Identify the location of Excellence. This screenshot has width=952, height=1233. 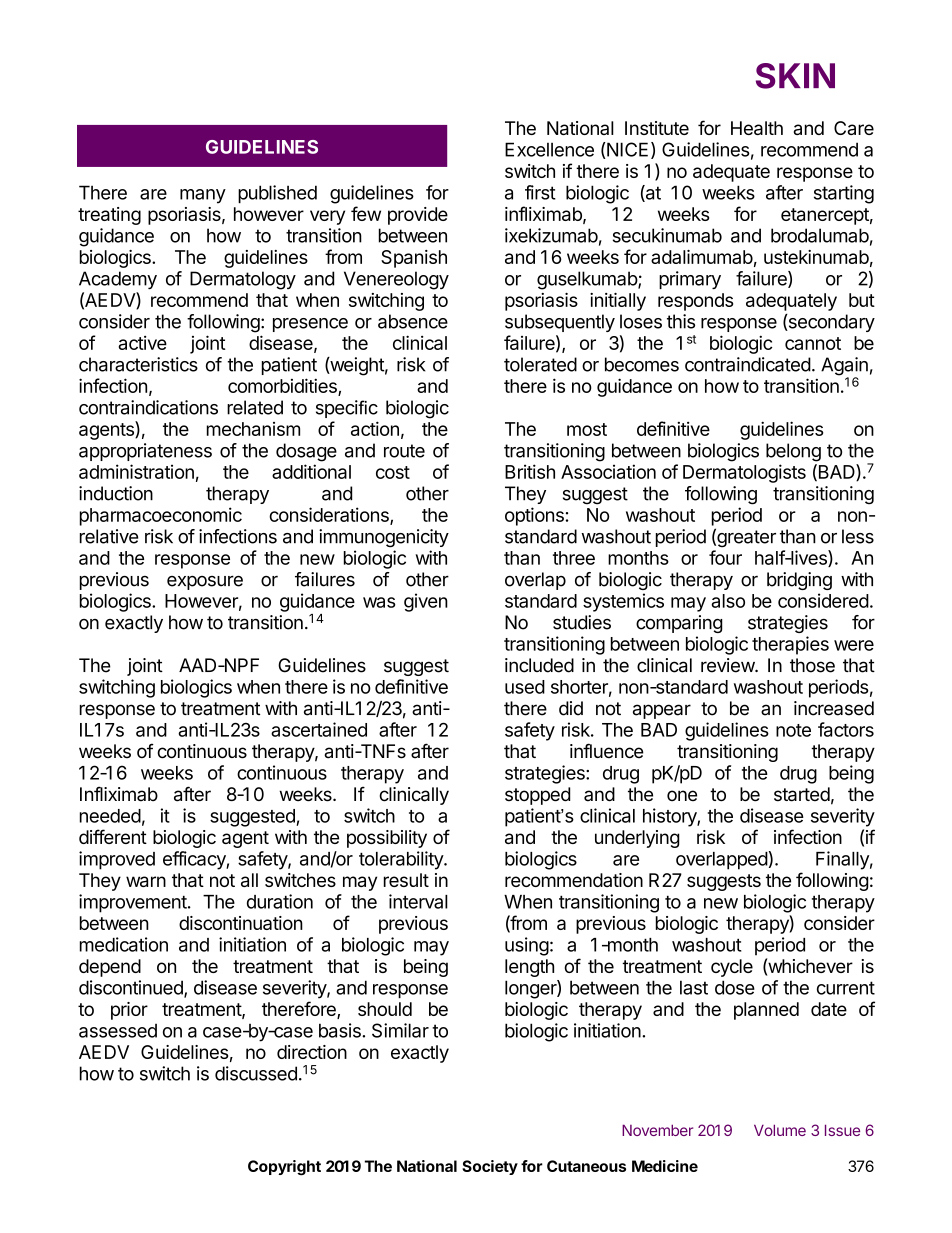
(549, 149).
